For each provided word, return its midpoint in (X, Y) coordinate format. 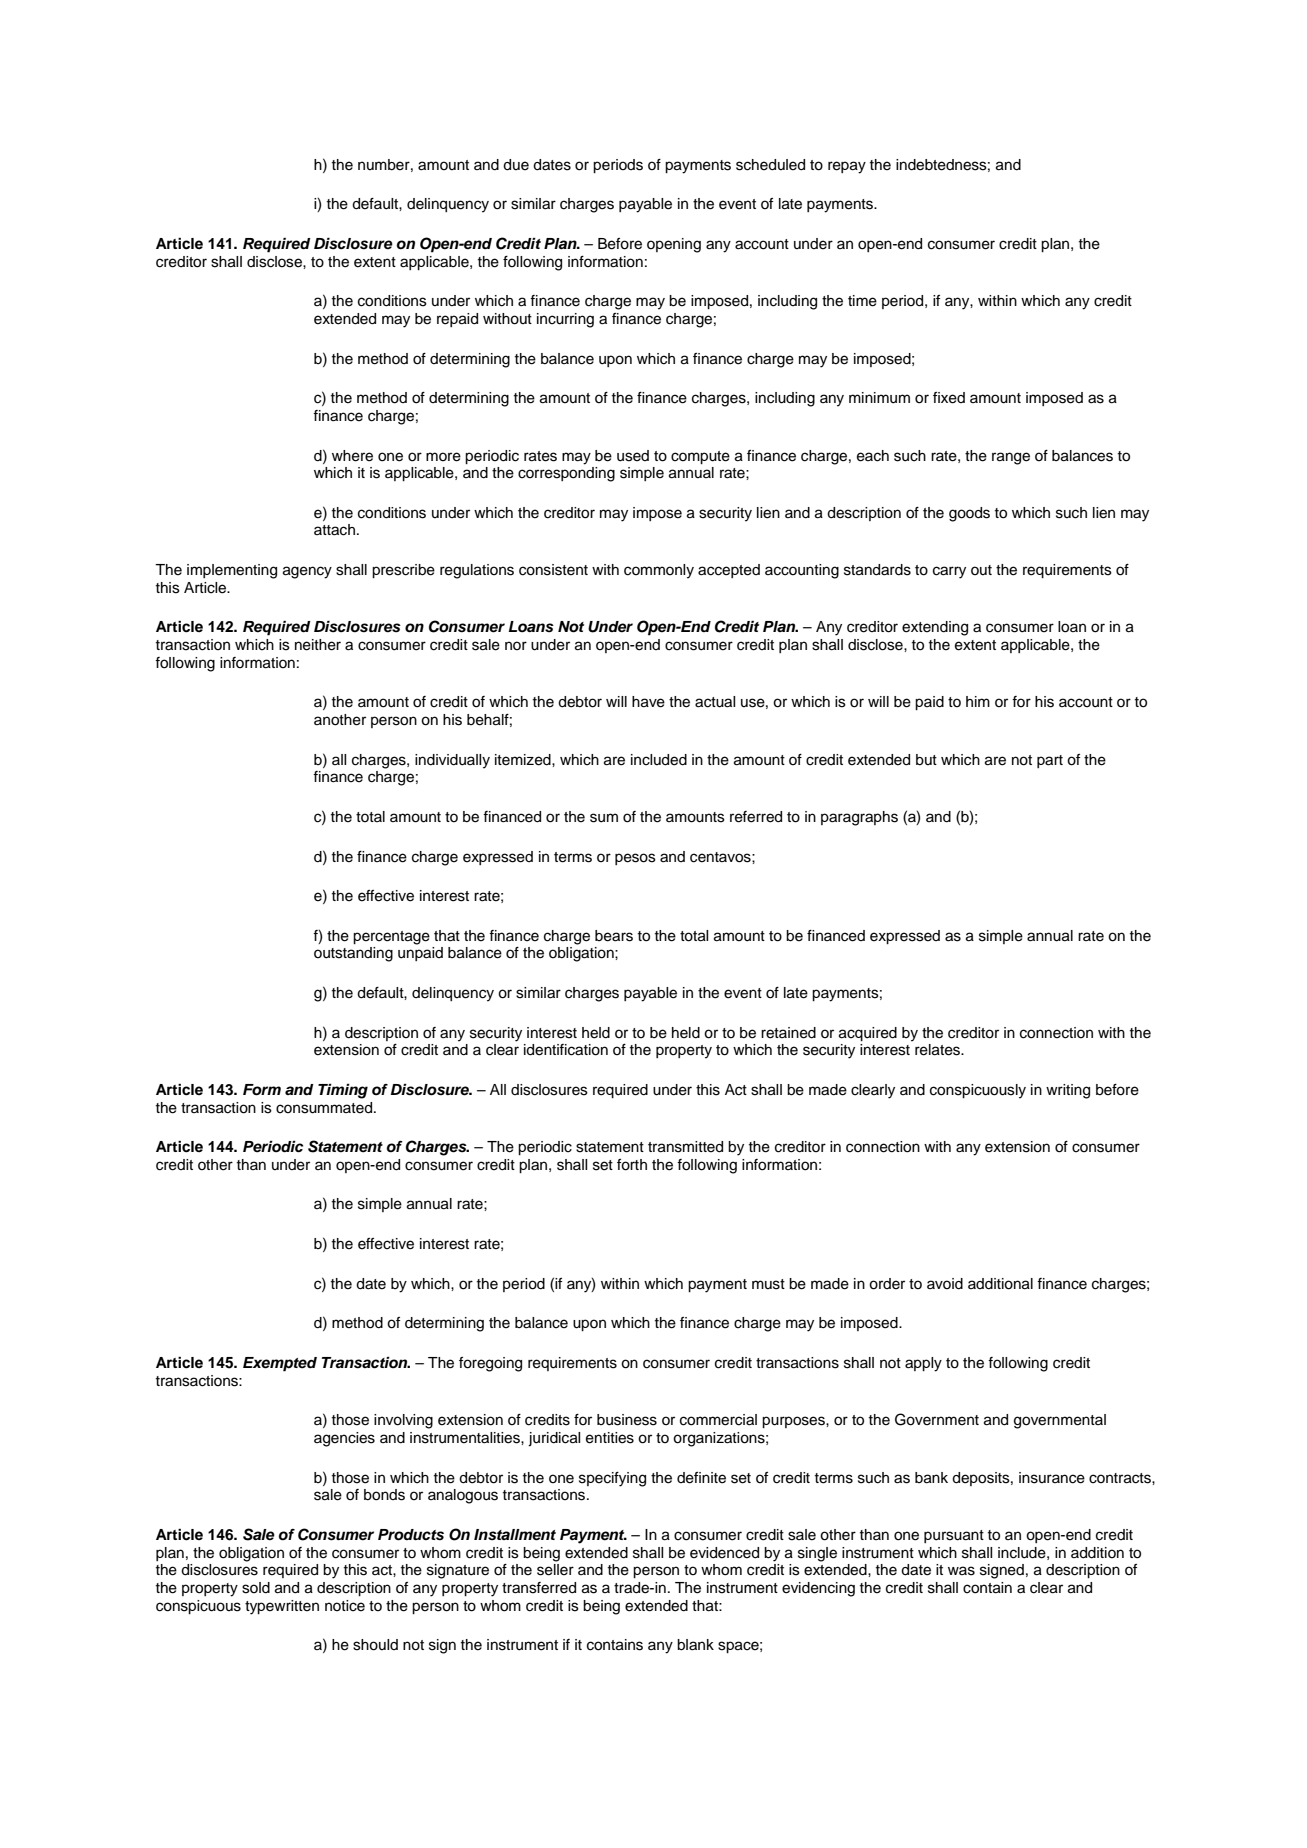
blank (695, 1645)
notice (345, 1606)
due (516, 165)
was (961, 1571)
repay (847, 167)
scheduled (770, 165)
